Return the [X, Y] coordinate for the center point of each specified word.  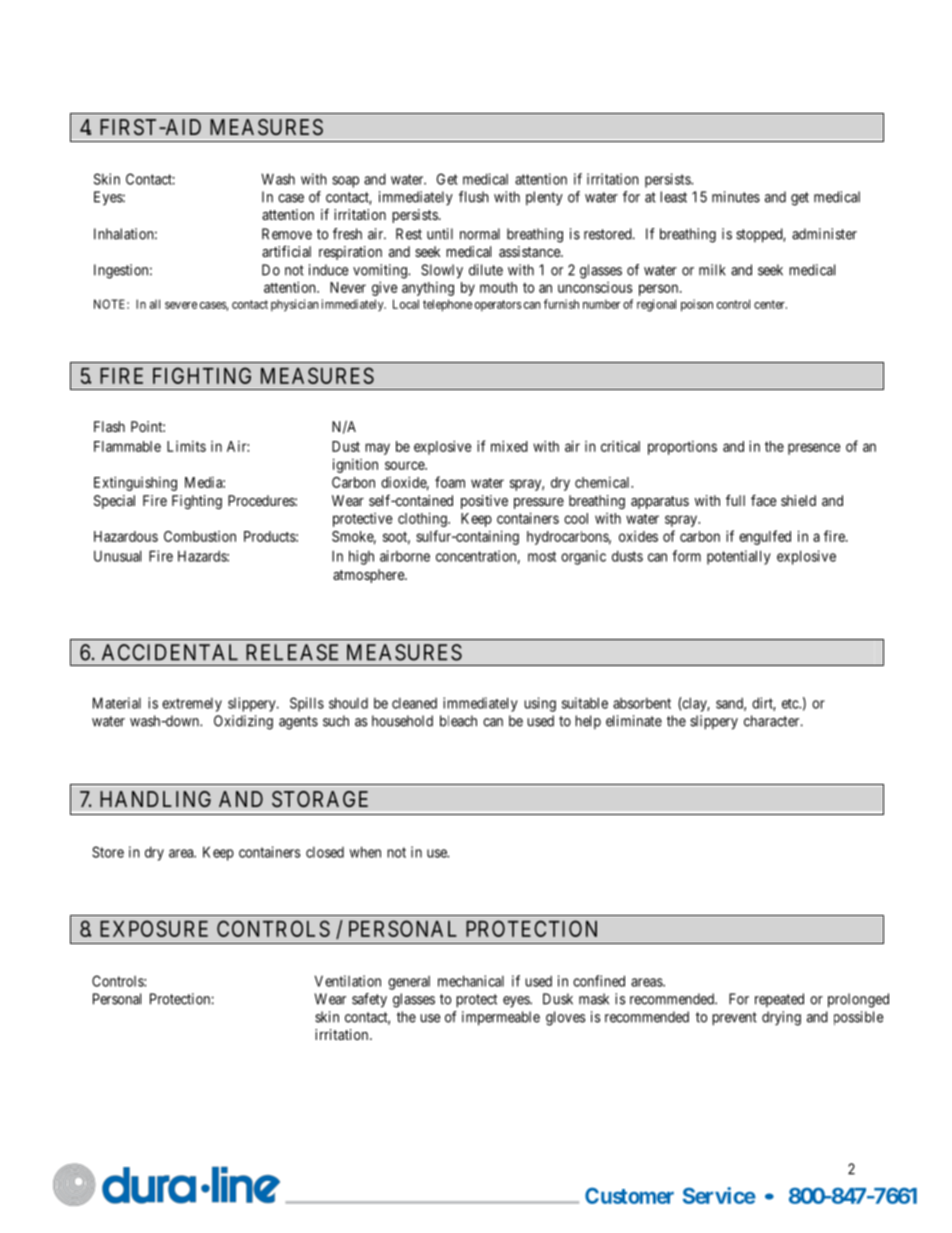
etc [791, 704]
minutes [736, 197]
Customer [629, 1195]
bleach [458, 721]
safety [369, 1000]
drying [781, 1018]
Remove [287, 234]
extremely [192, 705]
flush [474, 197]
